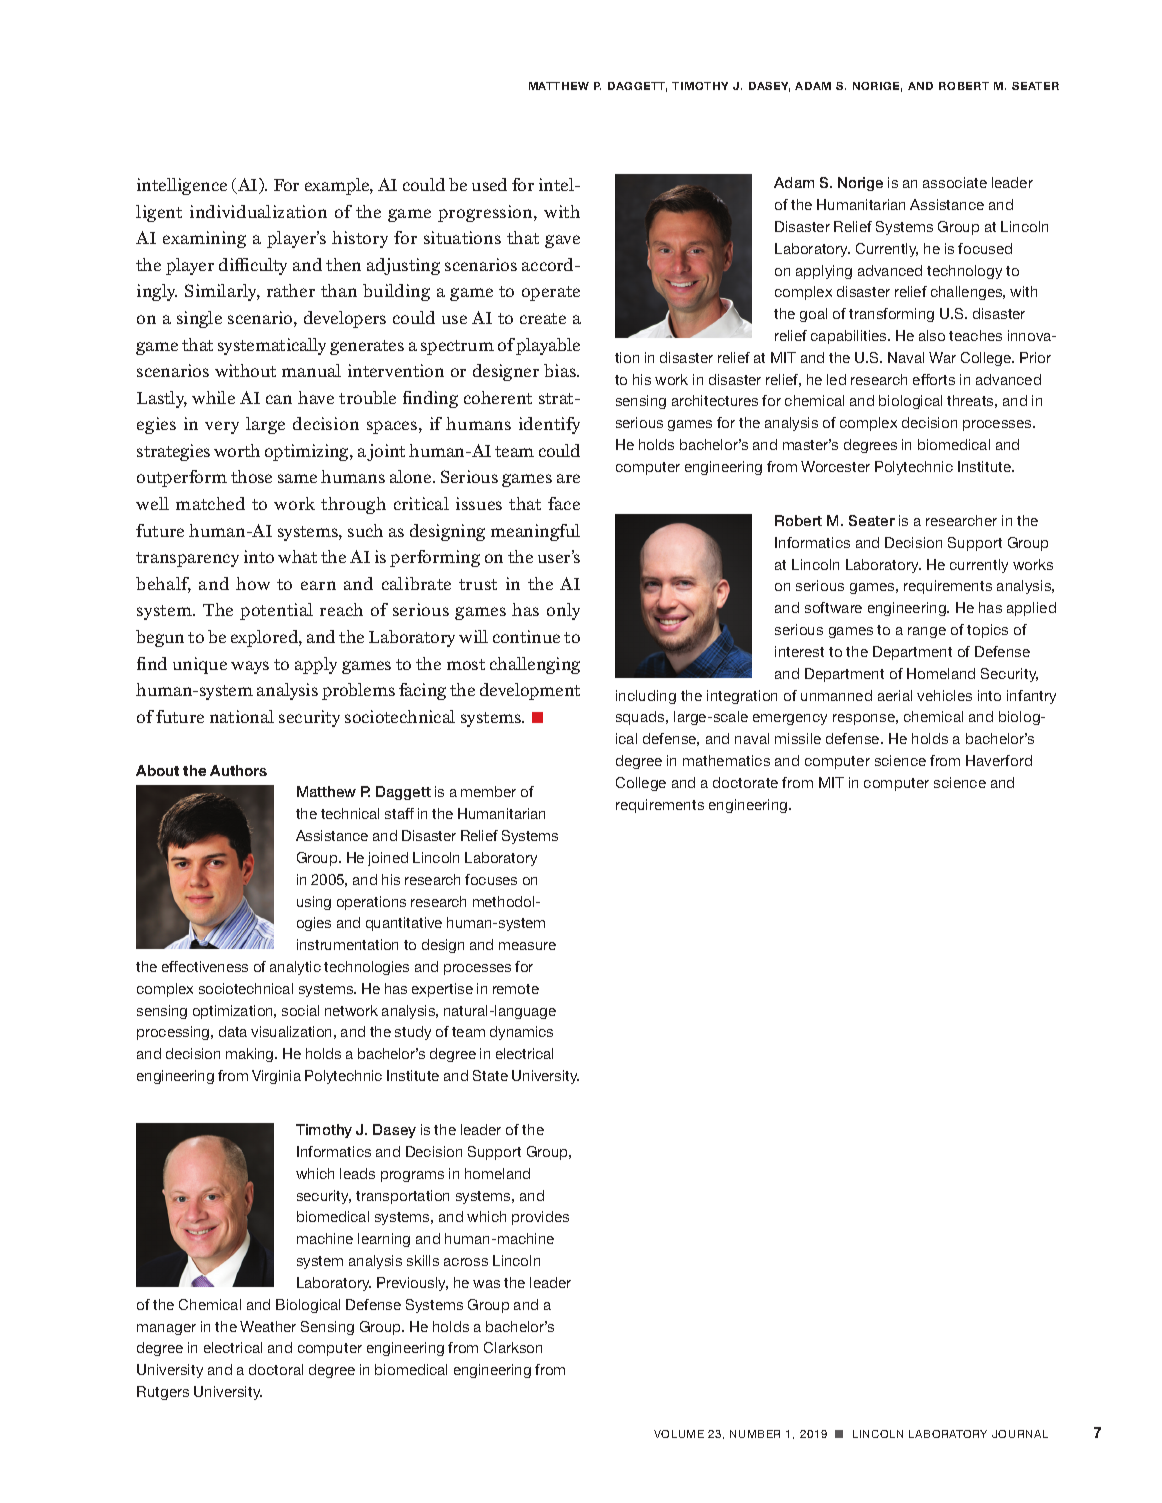 The image size is (1162, 1503). Describe the element at coordinates (210, 503) in the screenshot. I see `matched` at that location.
